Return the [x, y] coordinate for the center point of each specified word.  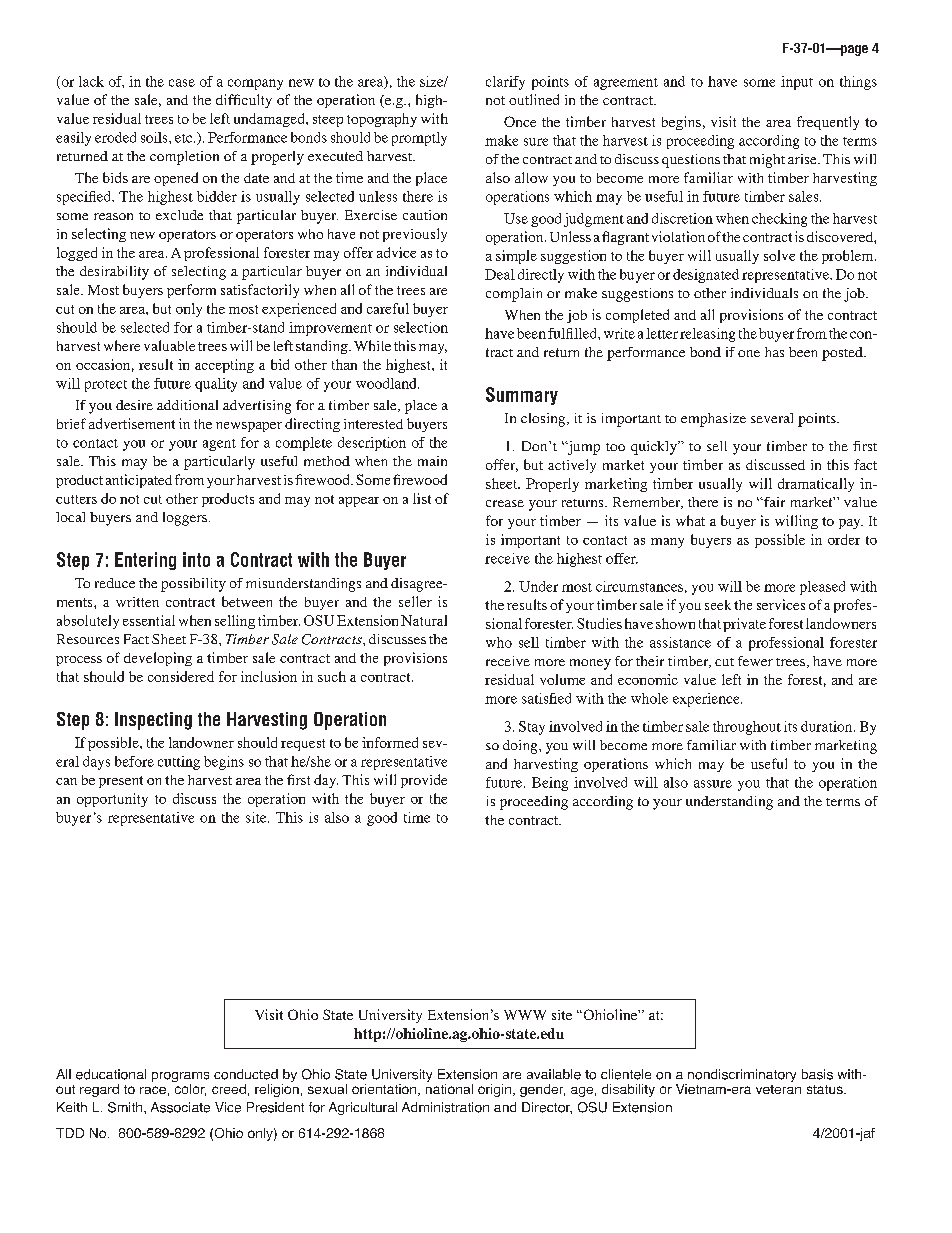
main [432, 461]
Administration [445, 1107]
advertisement [132, 423]
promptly [419, 139]
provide [424, 781]
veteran [778, 1089]
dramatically [816, 485]
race [153, 1090]
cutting [179, 763]
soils [155, 137]
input [797, 83]
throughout [747, 728]
